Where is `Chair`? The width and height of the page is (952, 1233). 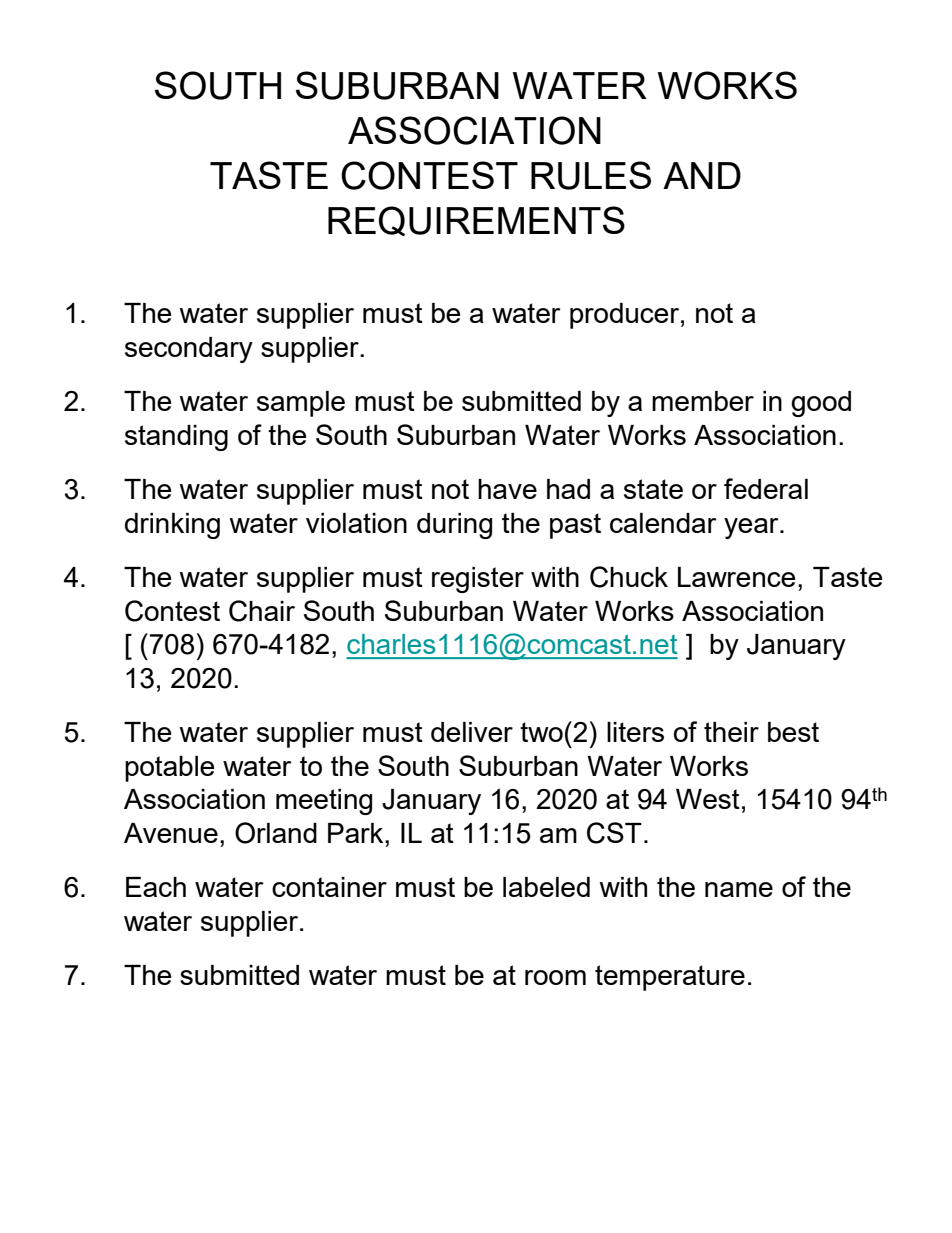 Chair is located at coordinates (262, 611).
